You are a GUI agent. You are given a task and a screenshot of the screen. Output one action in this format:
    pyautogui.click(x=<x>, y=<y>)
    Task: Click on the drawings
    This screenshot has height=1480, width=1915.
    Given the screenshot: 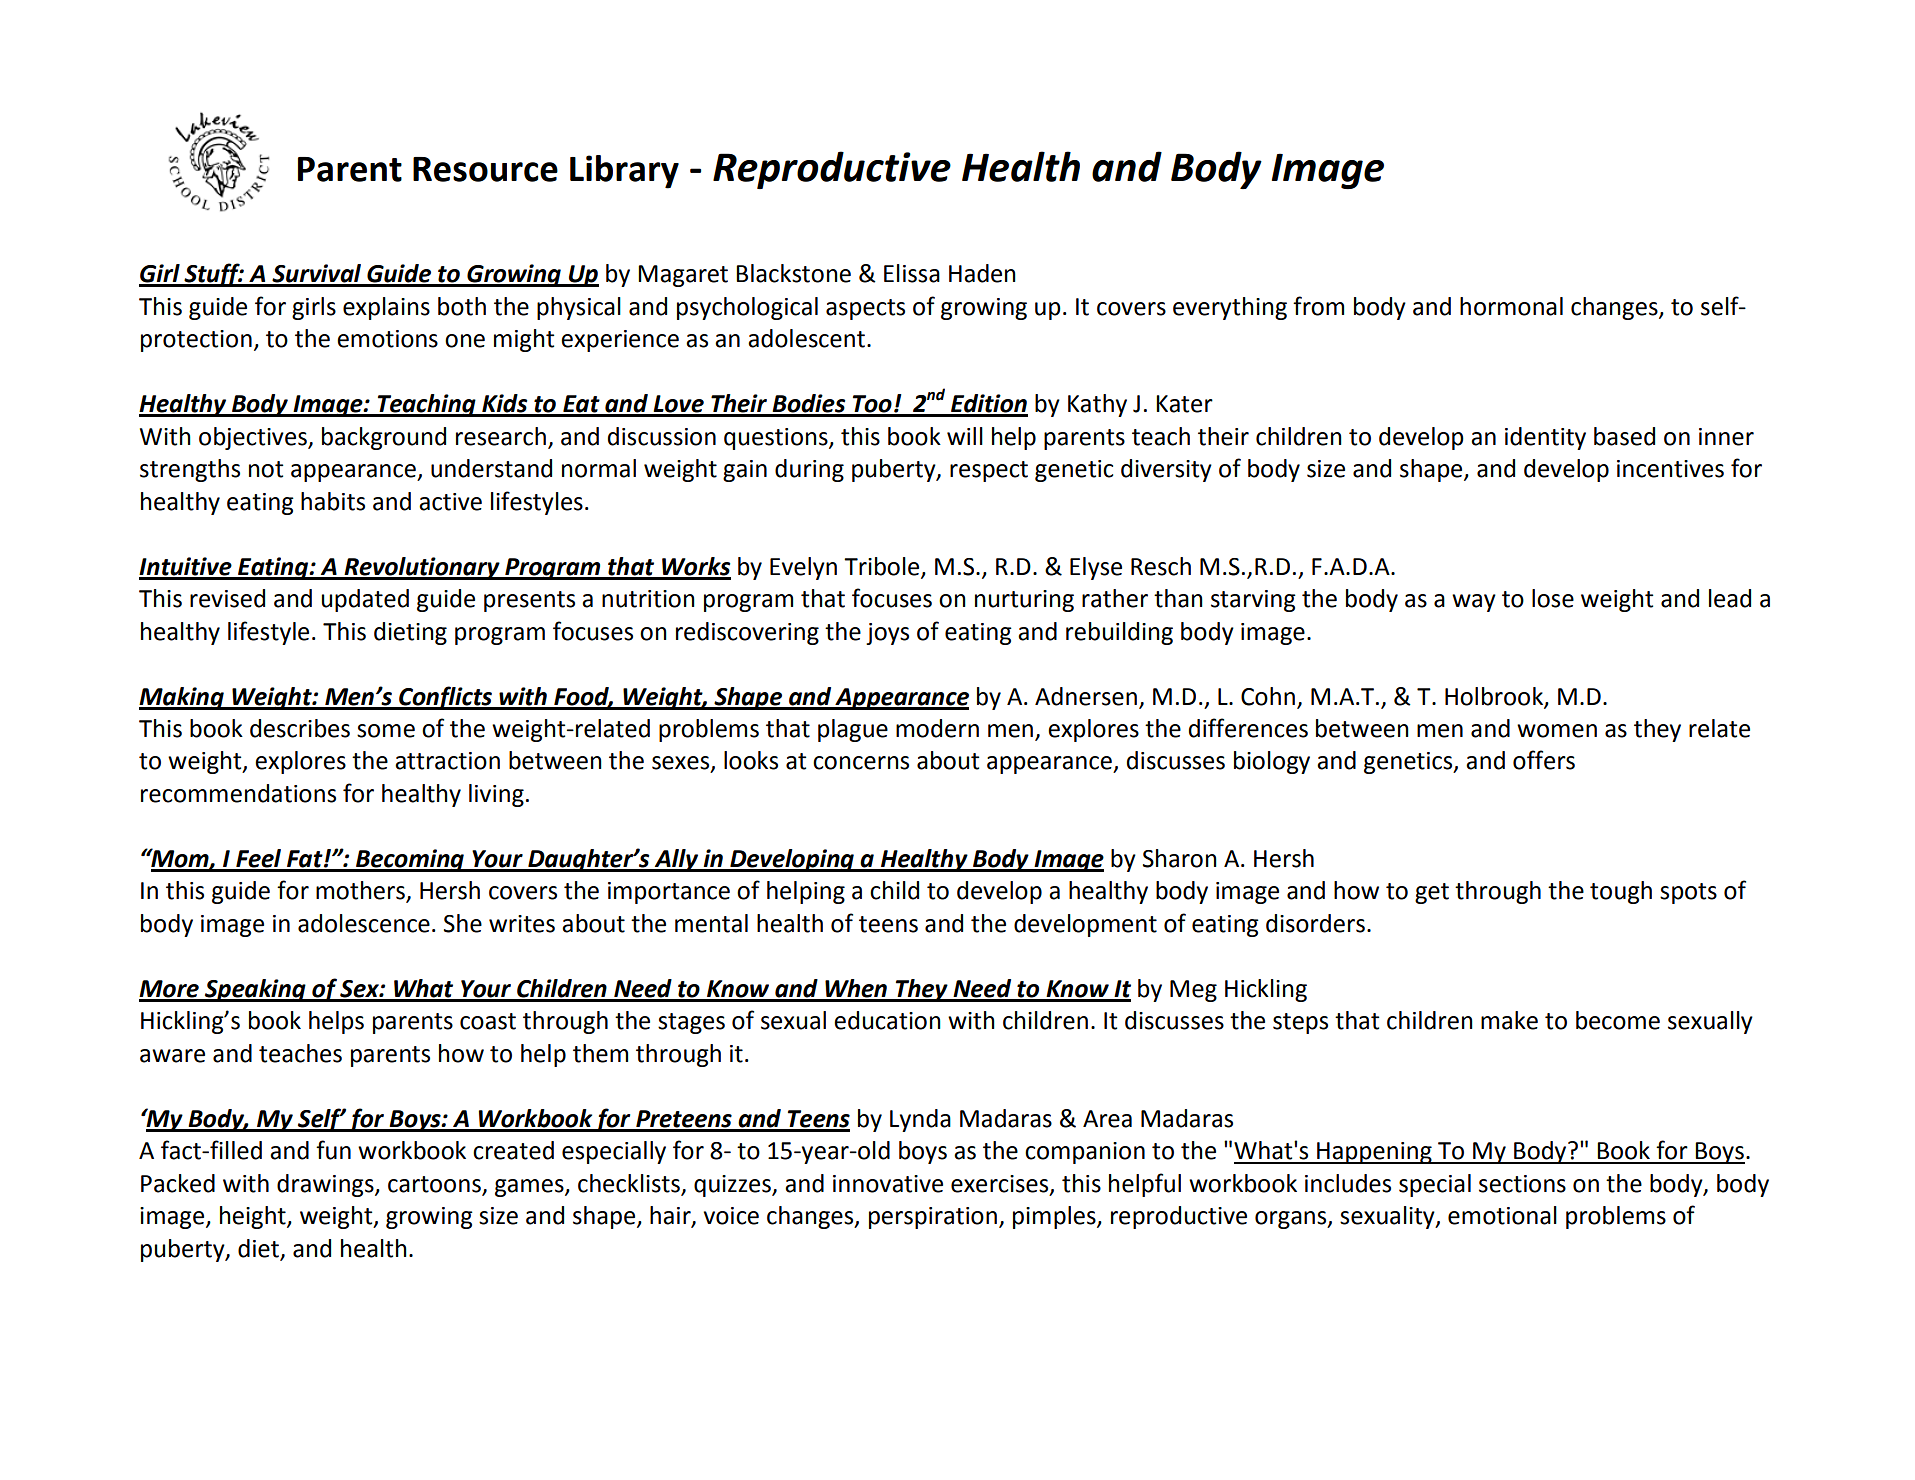 What is the action you would take?
    pyautogui.click(x=326, y=1185)
